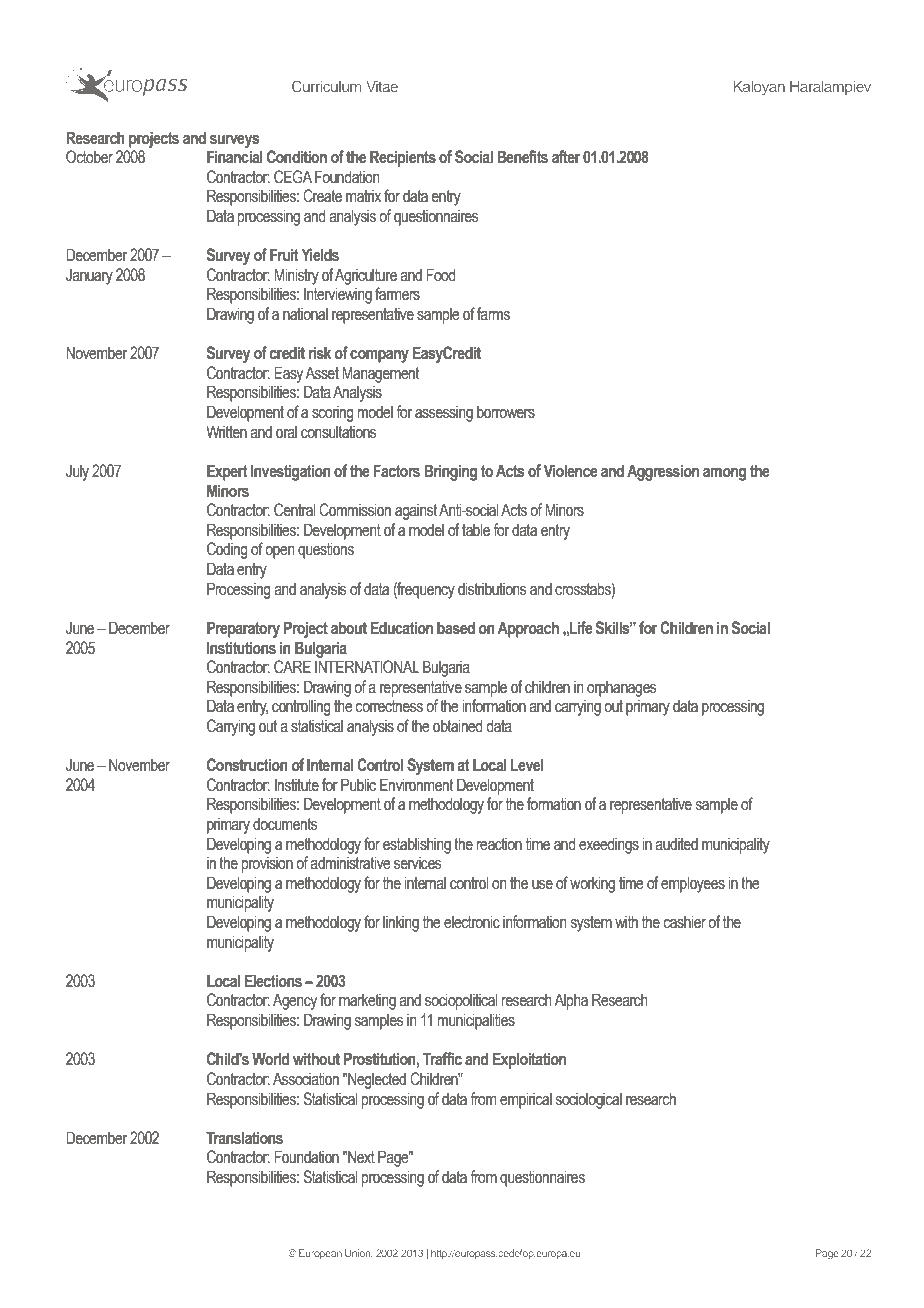 Image resolution: width=924 pixels, height=1308 pixels. What do you see at coordinates (244, 1138) in the page?
I see `Translations` at bounding box center [244, 1138].
